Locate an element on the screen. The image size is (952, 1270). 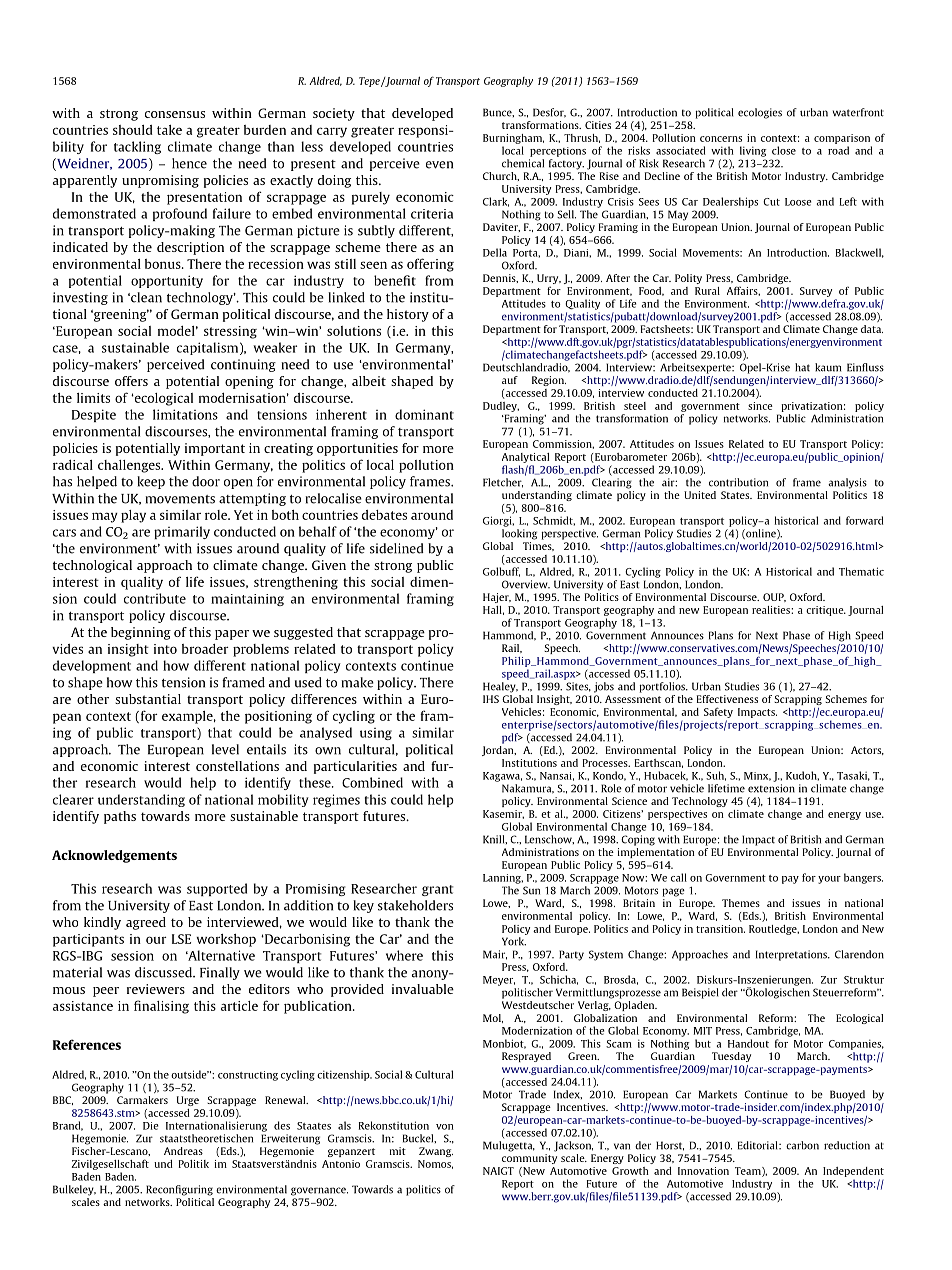
States is located at coordinates (736, 495).
